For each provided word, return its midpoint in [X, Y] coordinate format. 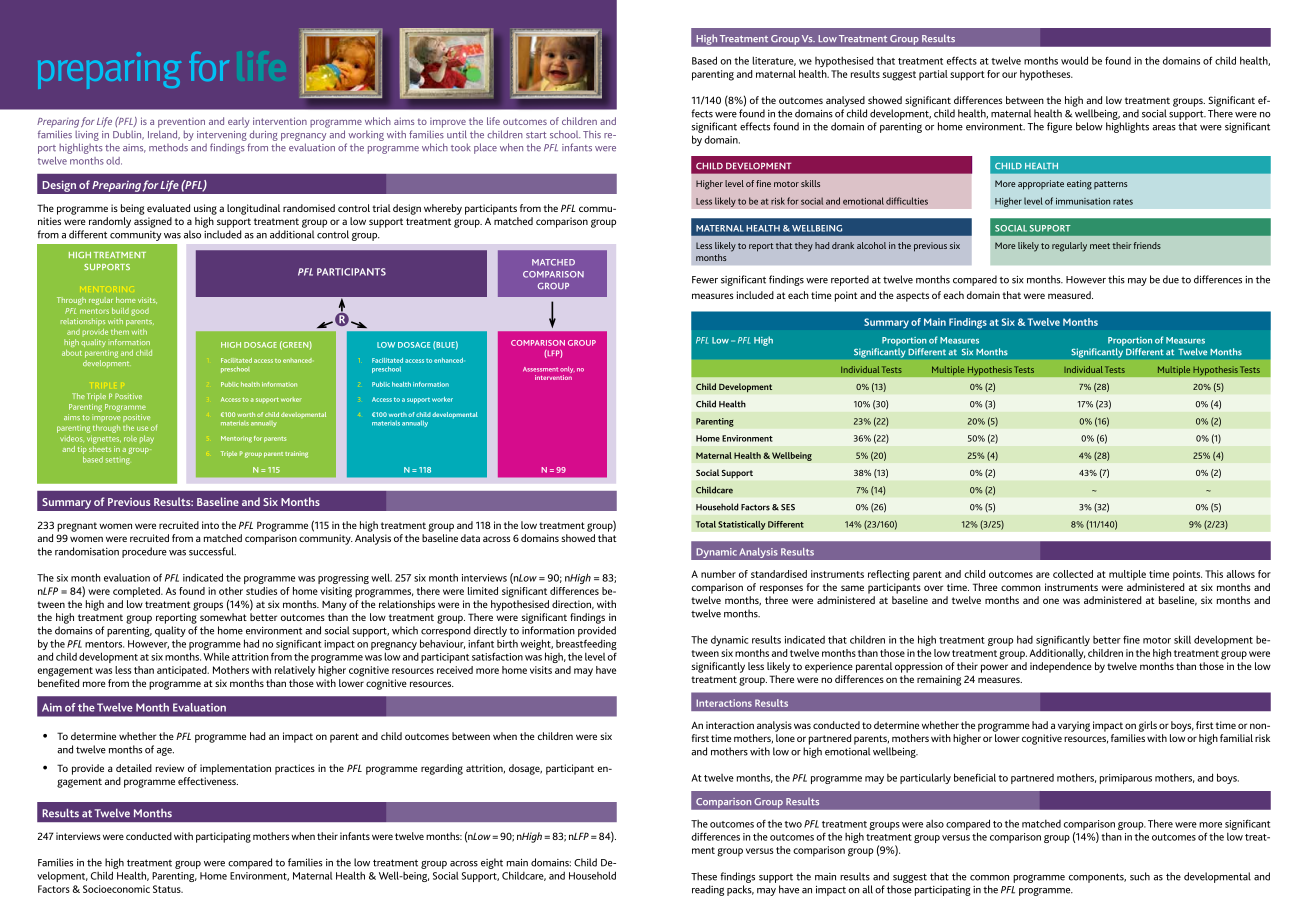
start [536, 135]
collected [1073, 574]
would [1074, 60]
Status [168, 889]
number [718, 574]
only [567, 371]
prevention [181, 123]
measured [1070, 295]
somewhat [223, 617]
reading [708, 890]
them [120, 332]
